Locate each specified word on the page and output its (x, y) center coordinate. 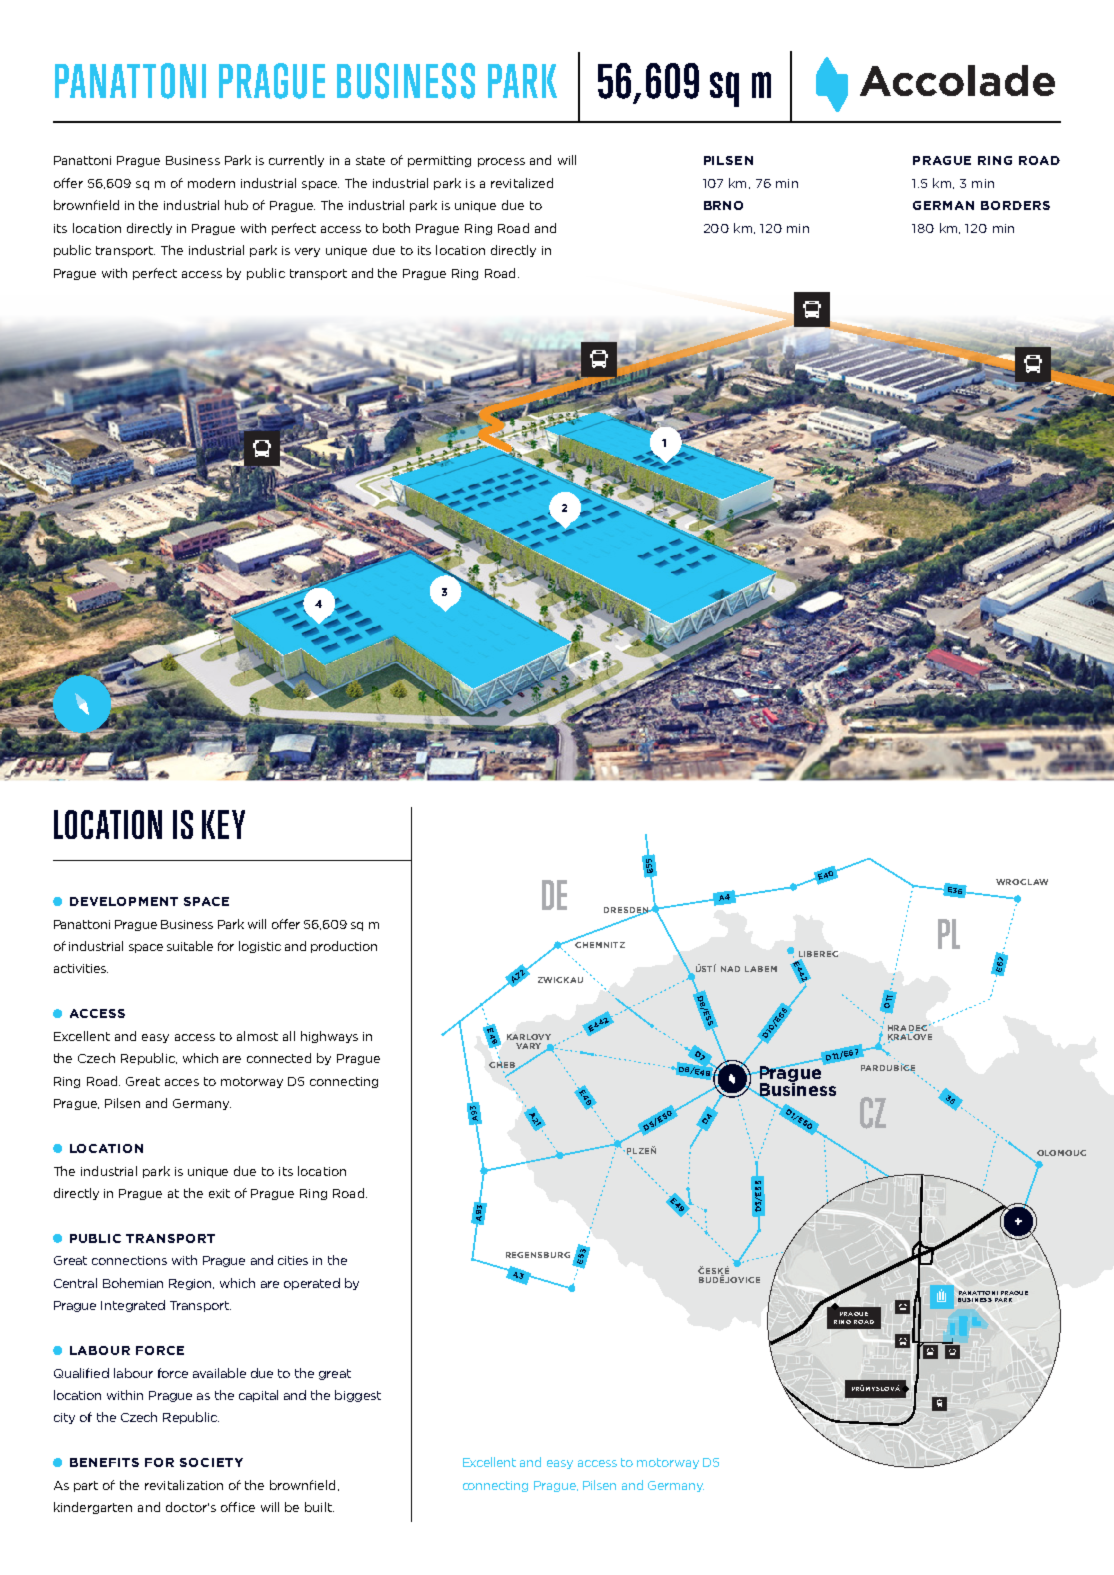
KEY (223, 824)
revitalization (184, 1485)
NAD (730, 969)
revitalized (522, 183)
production (344, 947)
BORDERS (1015, 205)
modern (211, 183)
